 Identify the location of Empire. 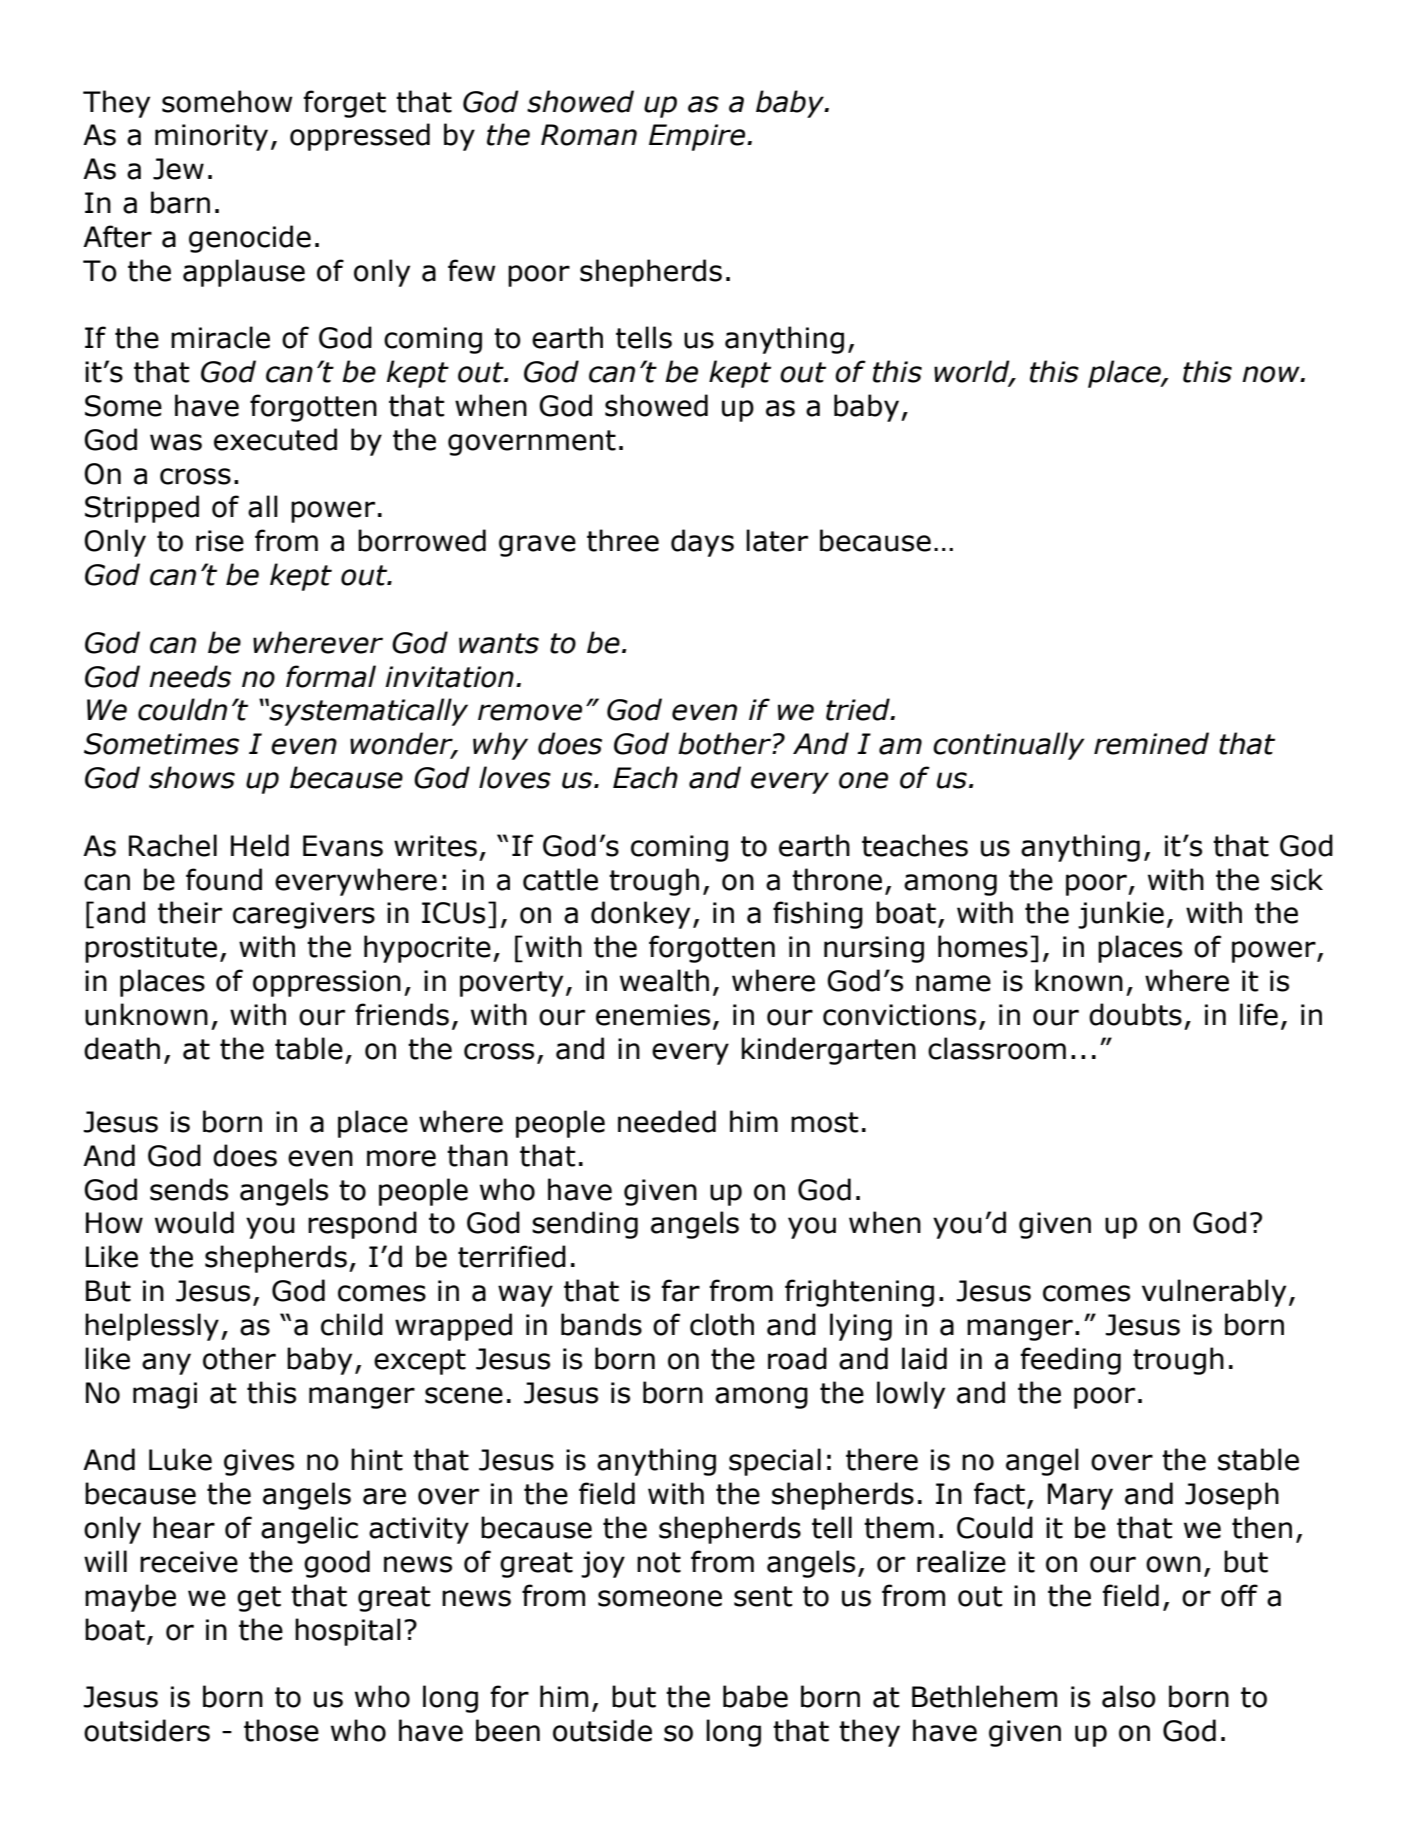
(698, 137).
